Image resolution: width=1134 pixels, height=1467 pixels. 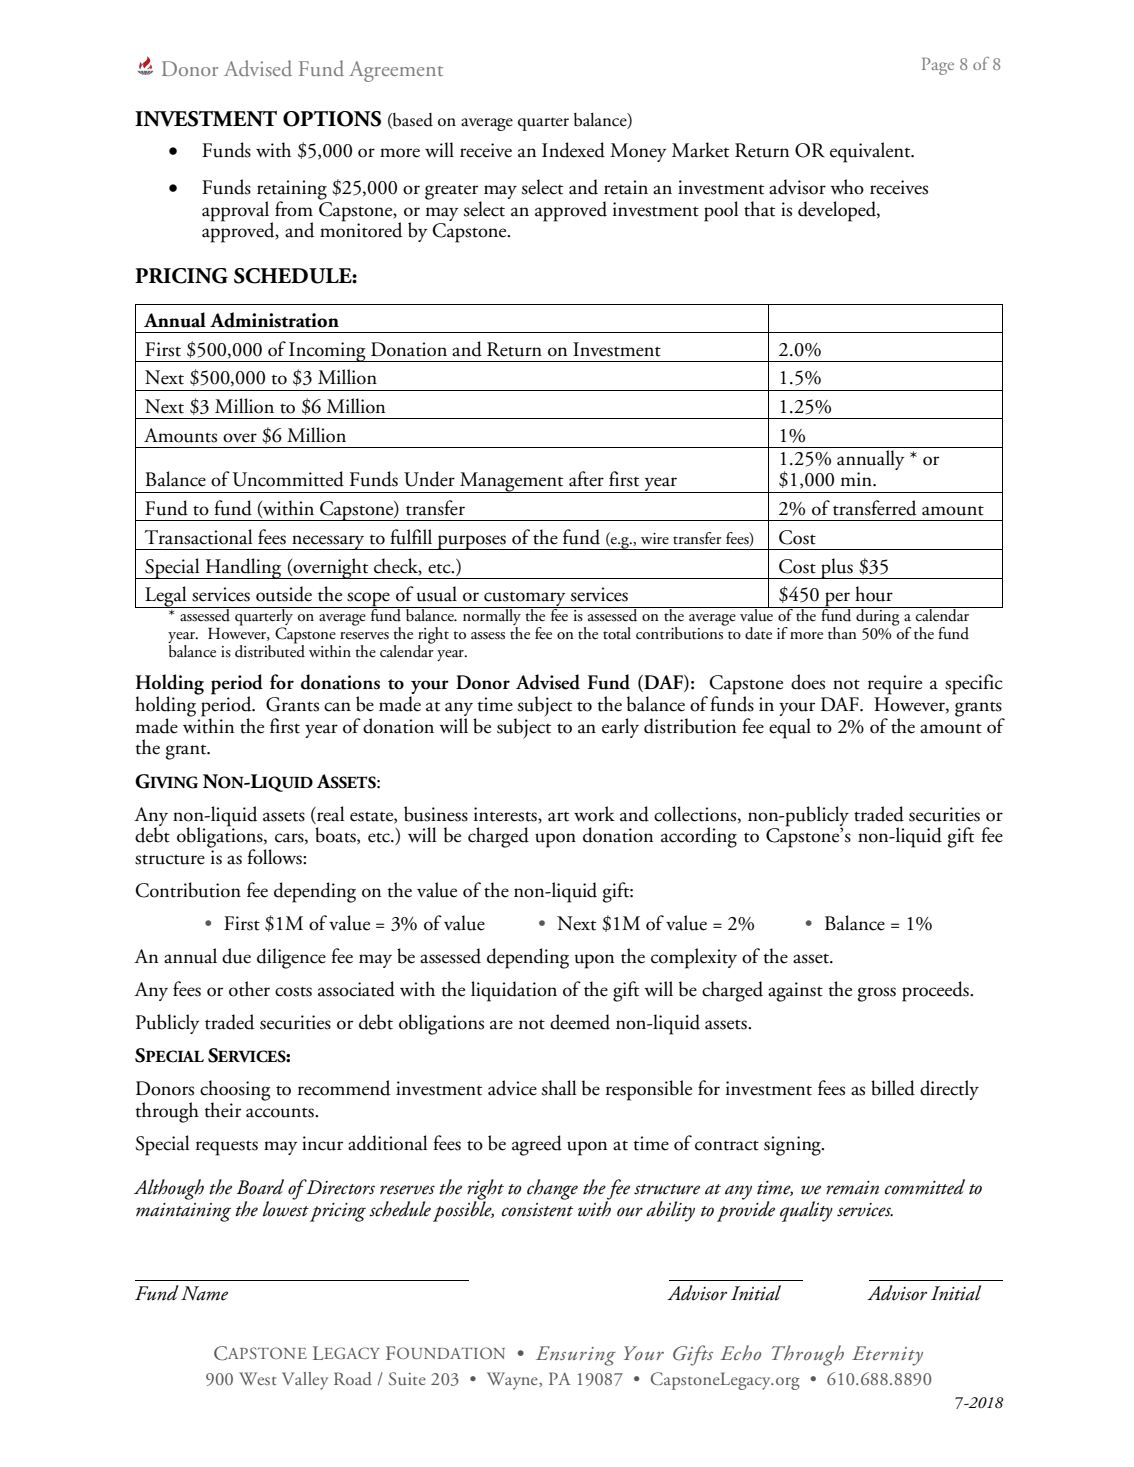 What do you see at coordinates (573, 150) in the document?
I see `Indexed` at bounding box center [573, 150].
